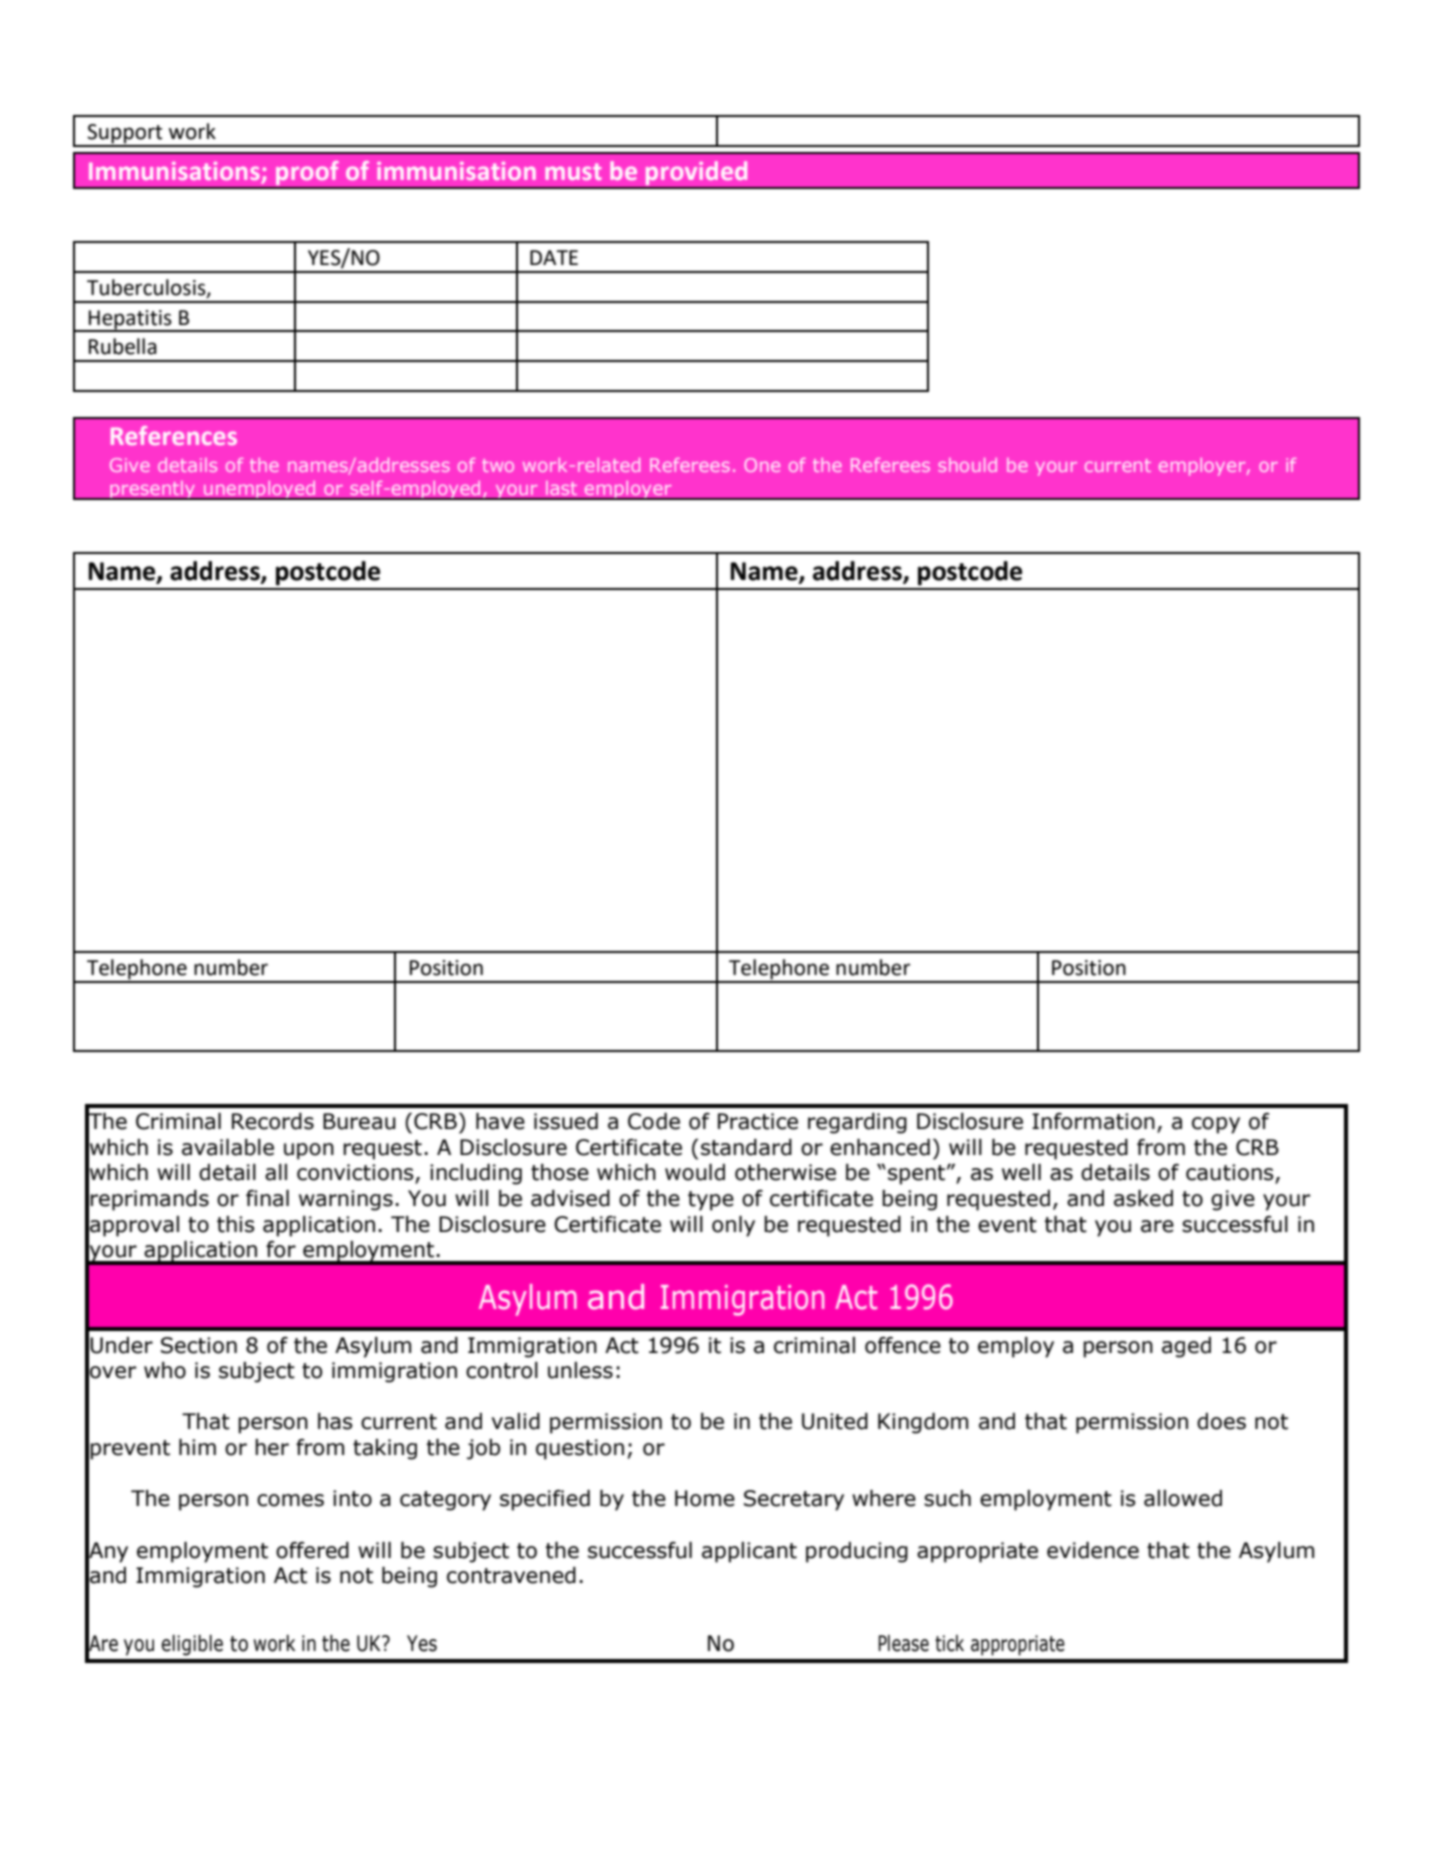 The width and height of the screenshot is (1433, 1855). I want to click on Records, so click(273, 1121).
